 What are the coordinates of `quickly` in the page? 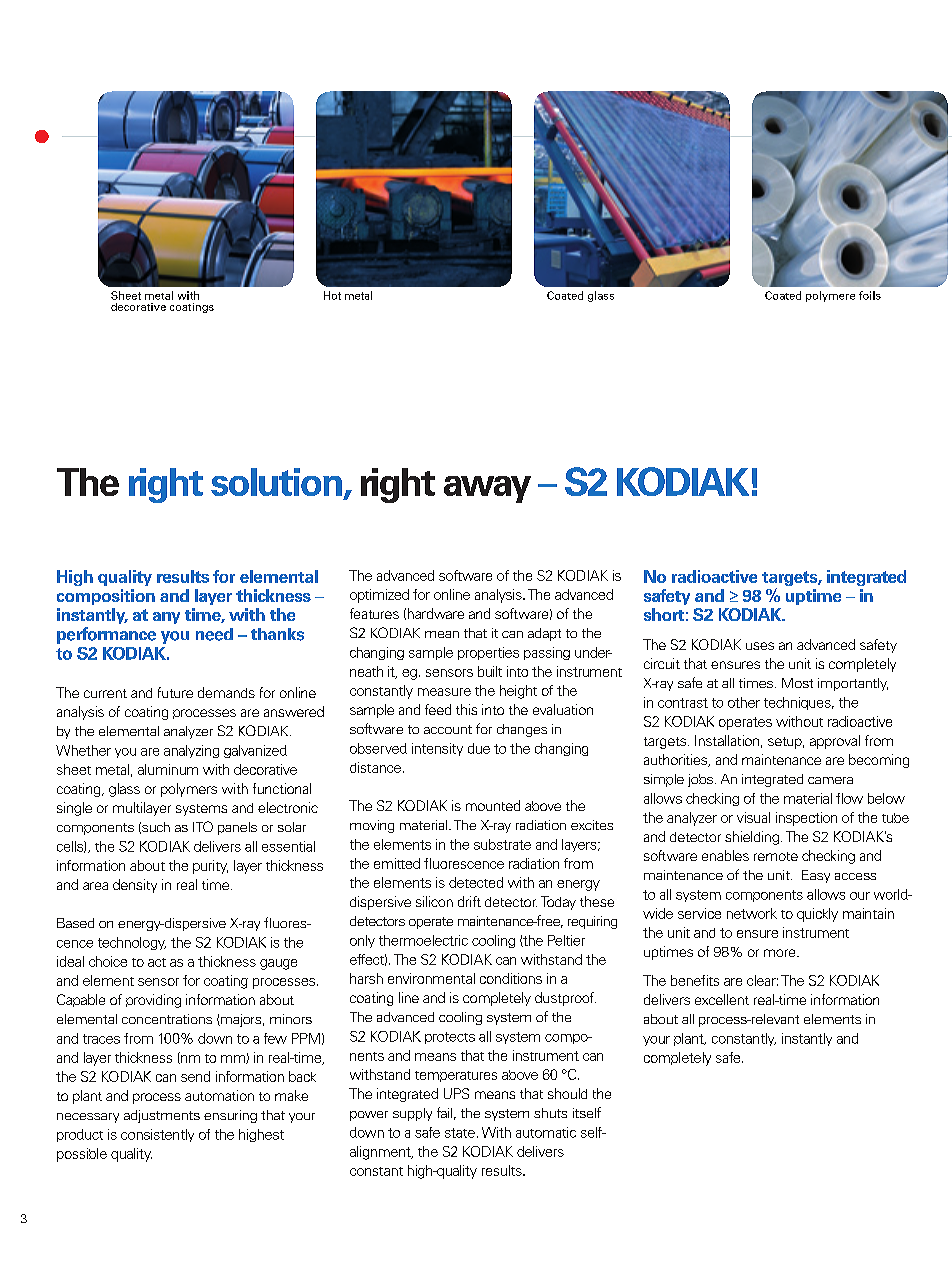 It's located at (817, 915).
